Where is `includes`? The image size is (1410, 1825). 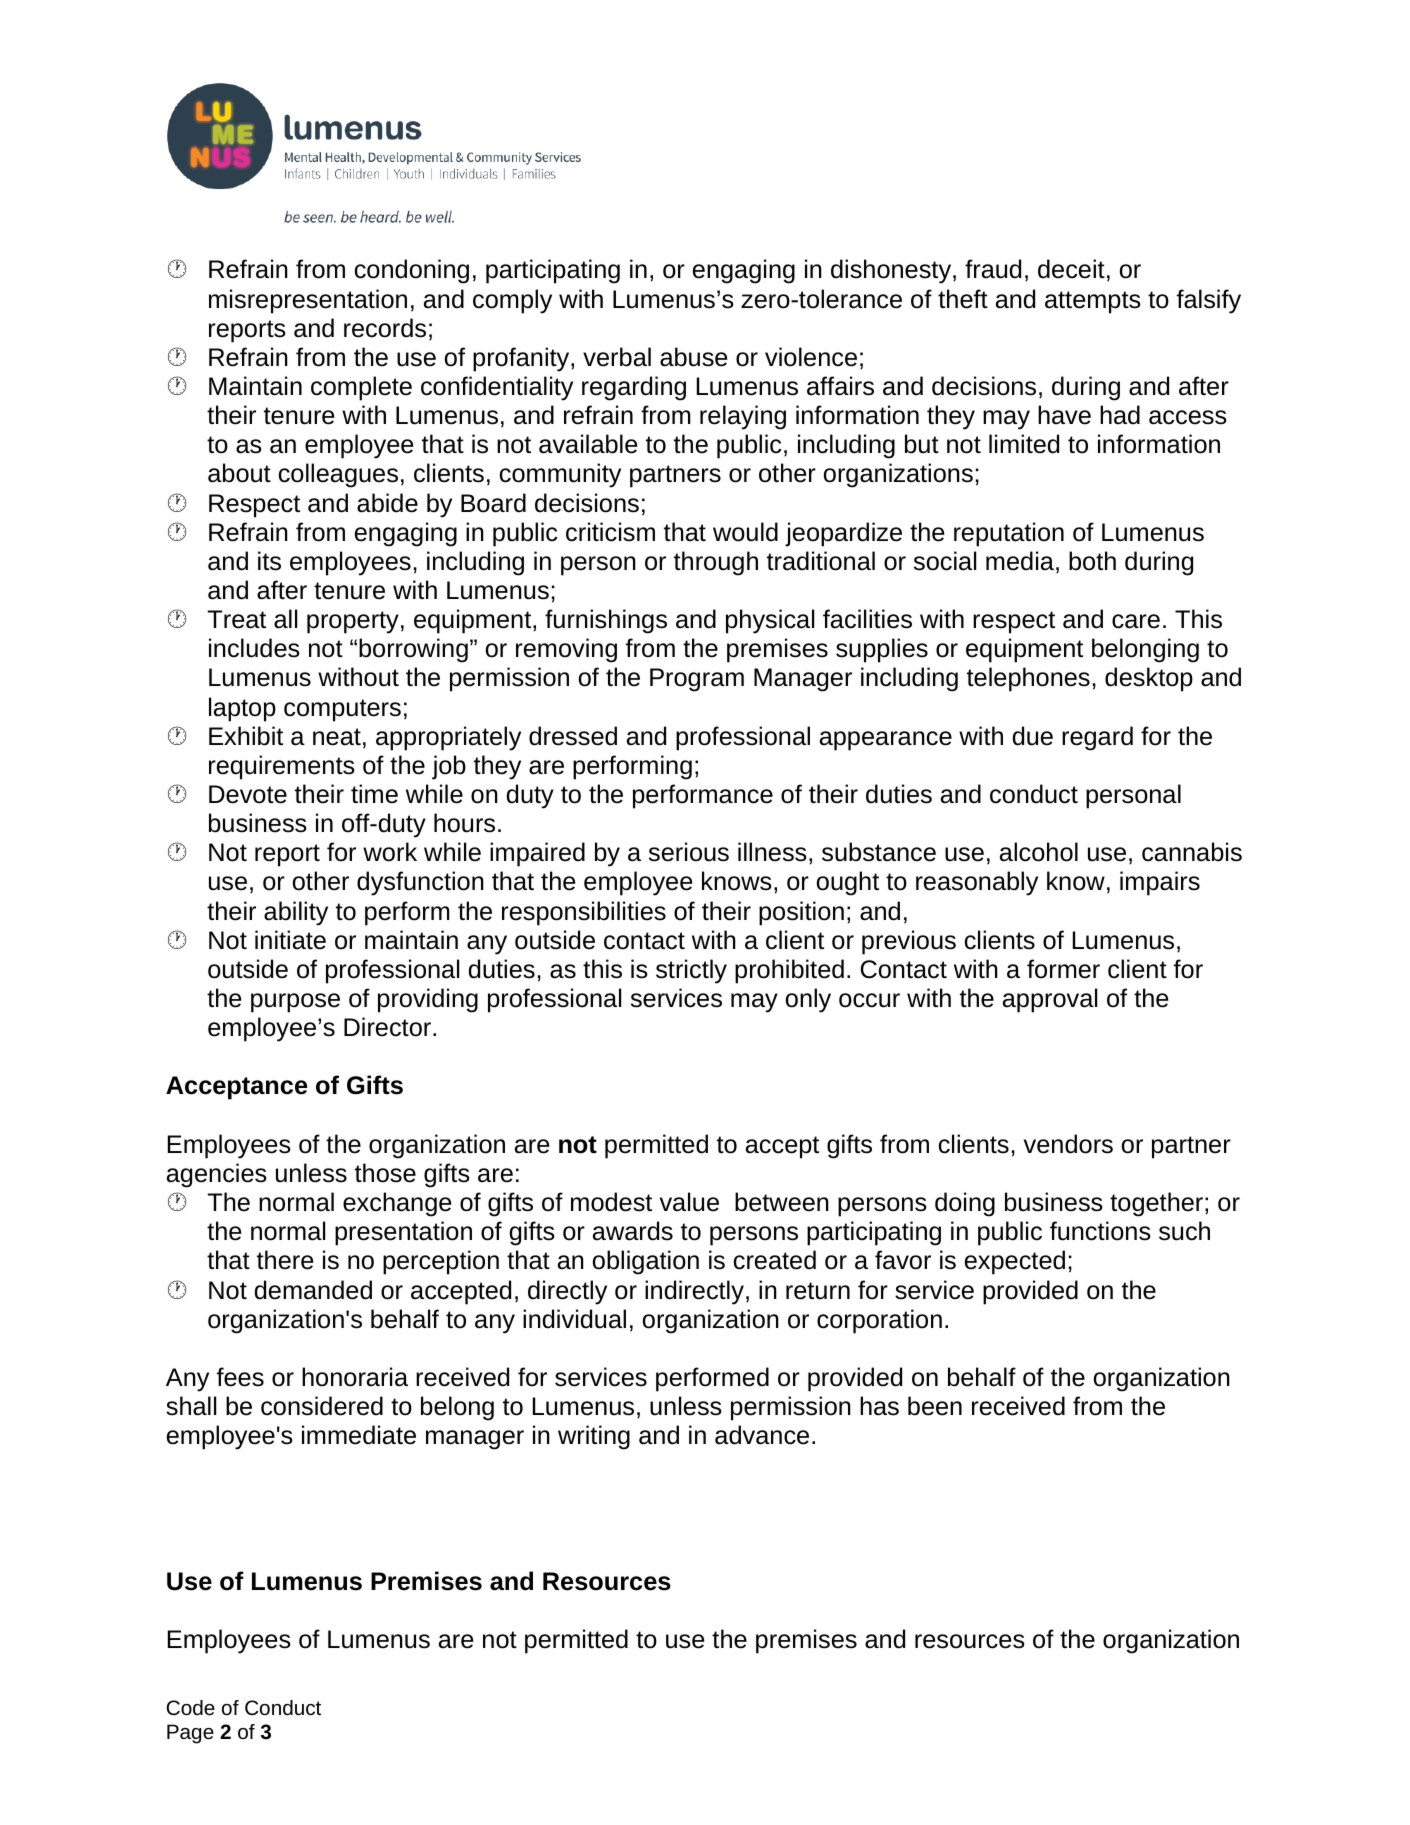 includes is located at coordinates (254, 648).
